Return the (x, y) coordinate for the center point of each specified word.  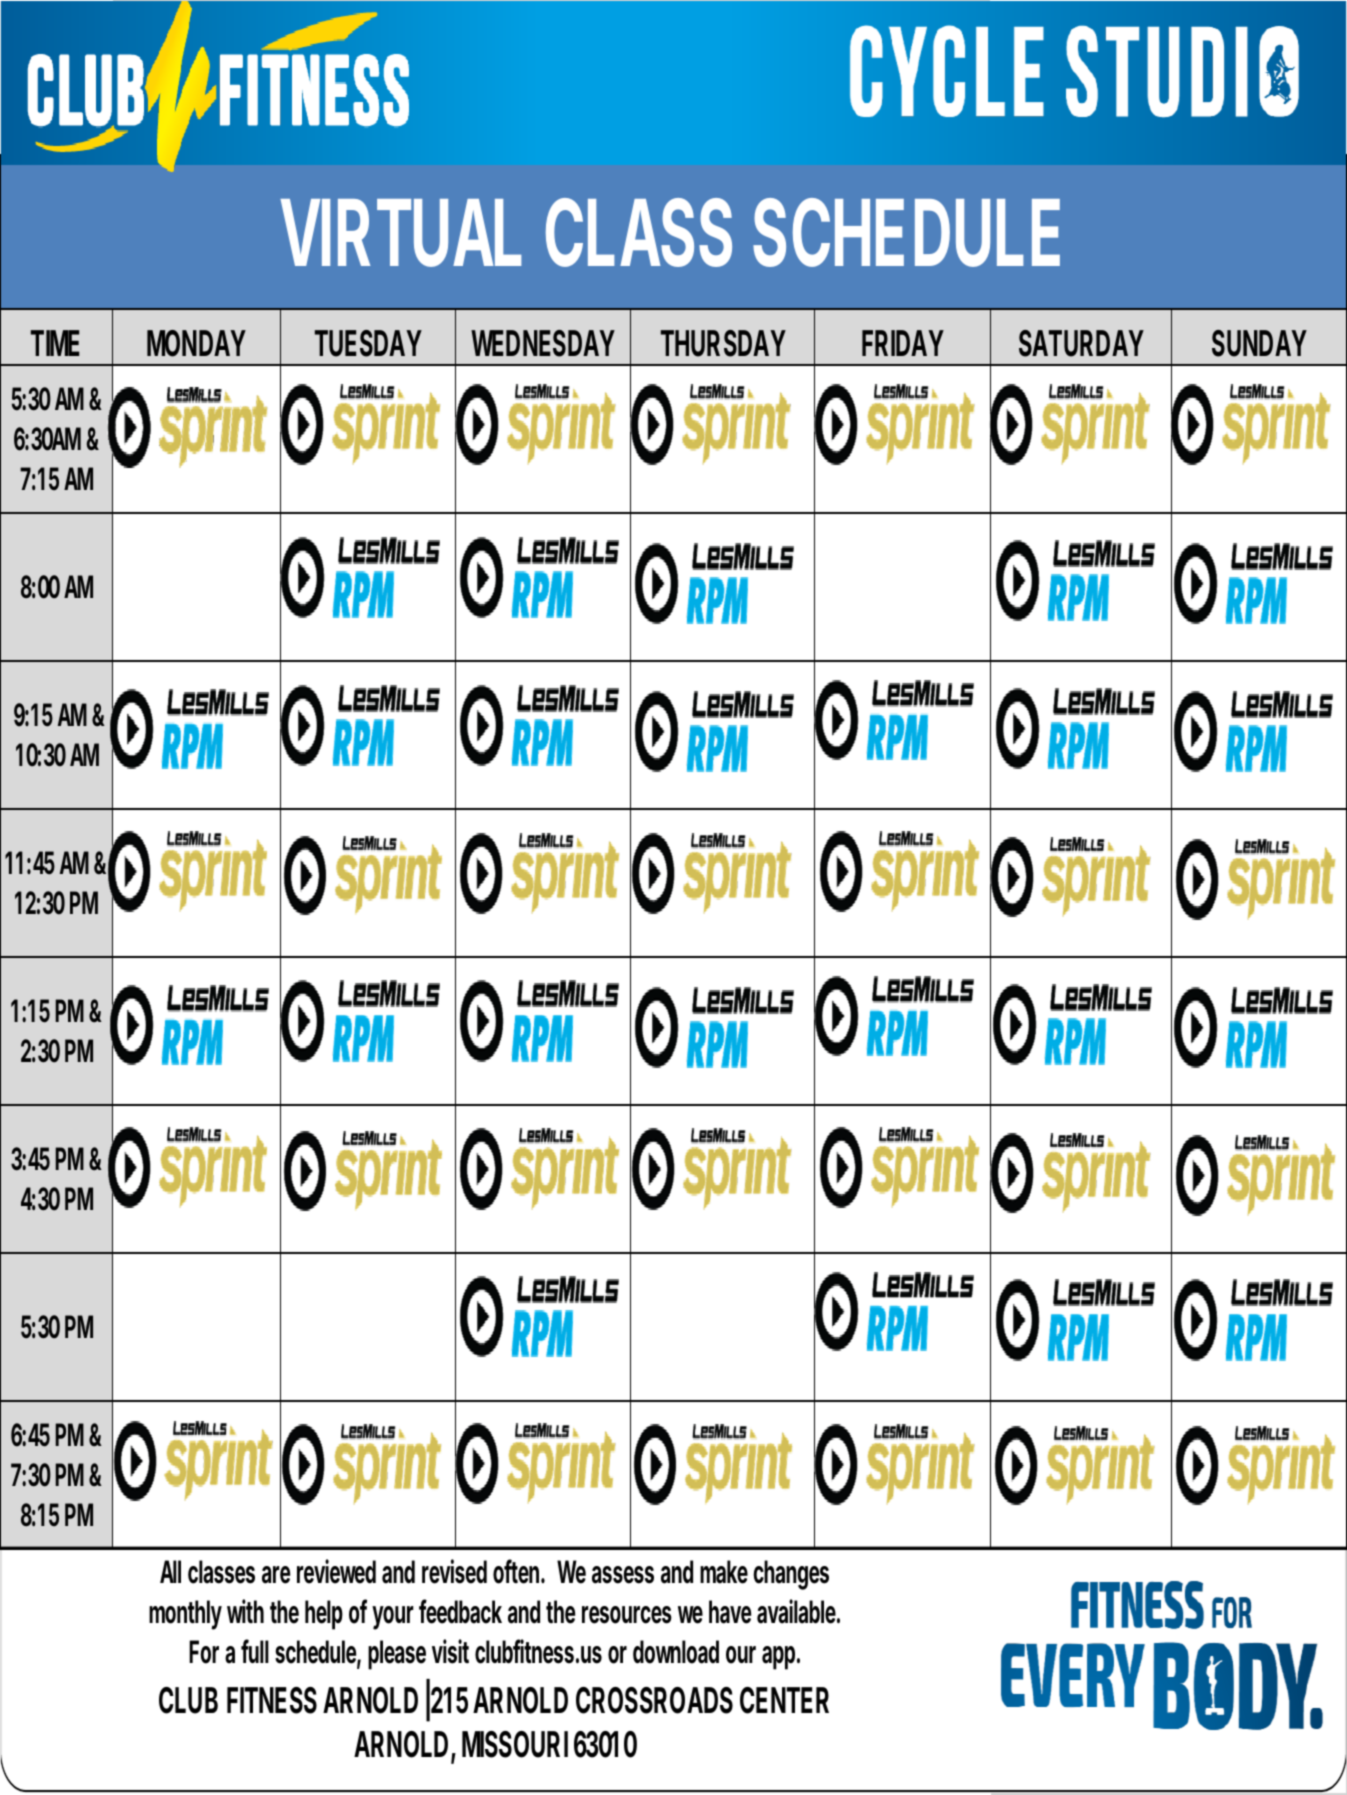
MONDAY (196, 343)
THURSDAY (723, 343)
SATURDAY (1081, 343)
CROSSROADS (654, 1700)
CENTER (784, 1700)
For (204, 1652)
